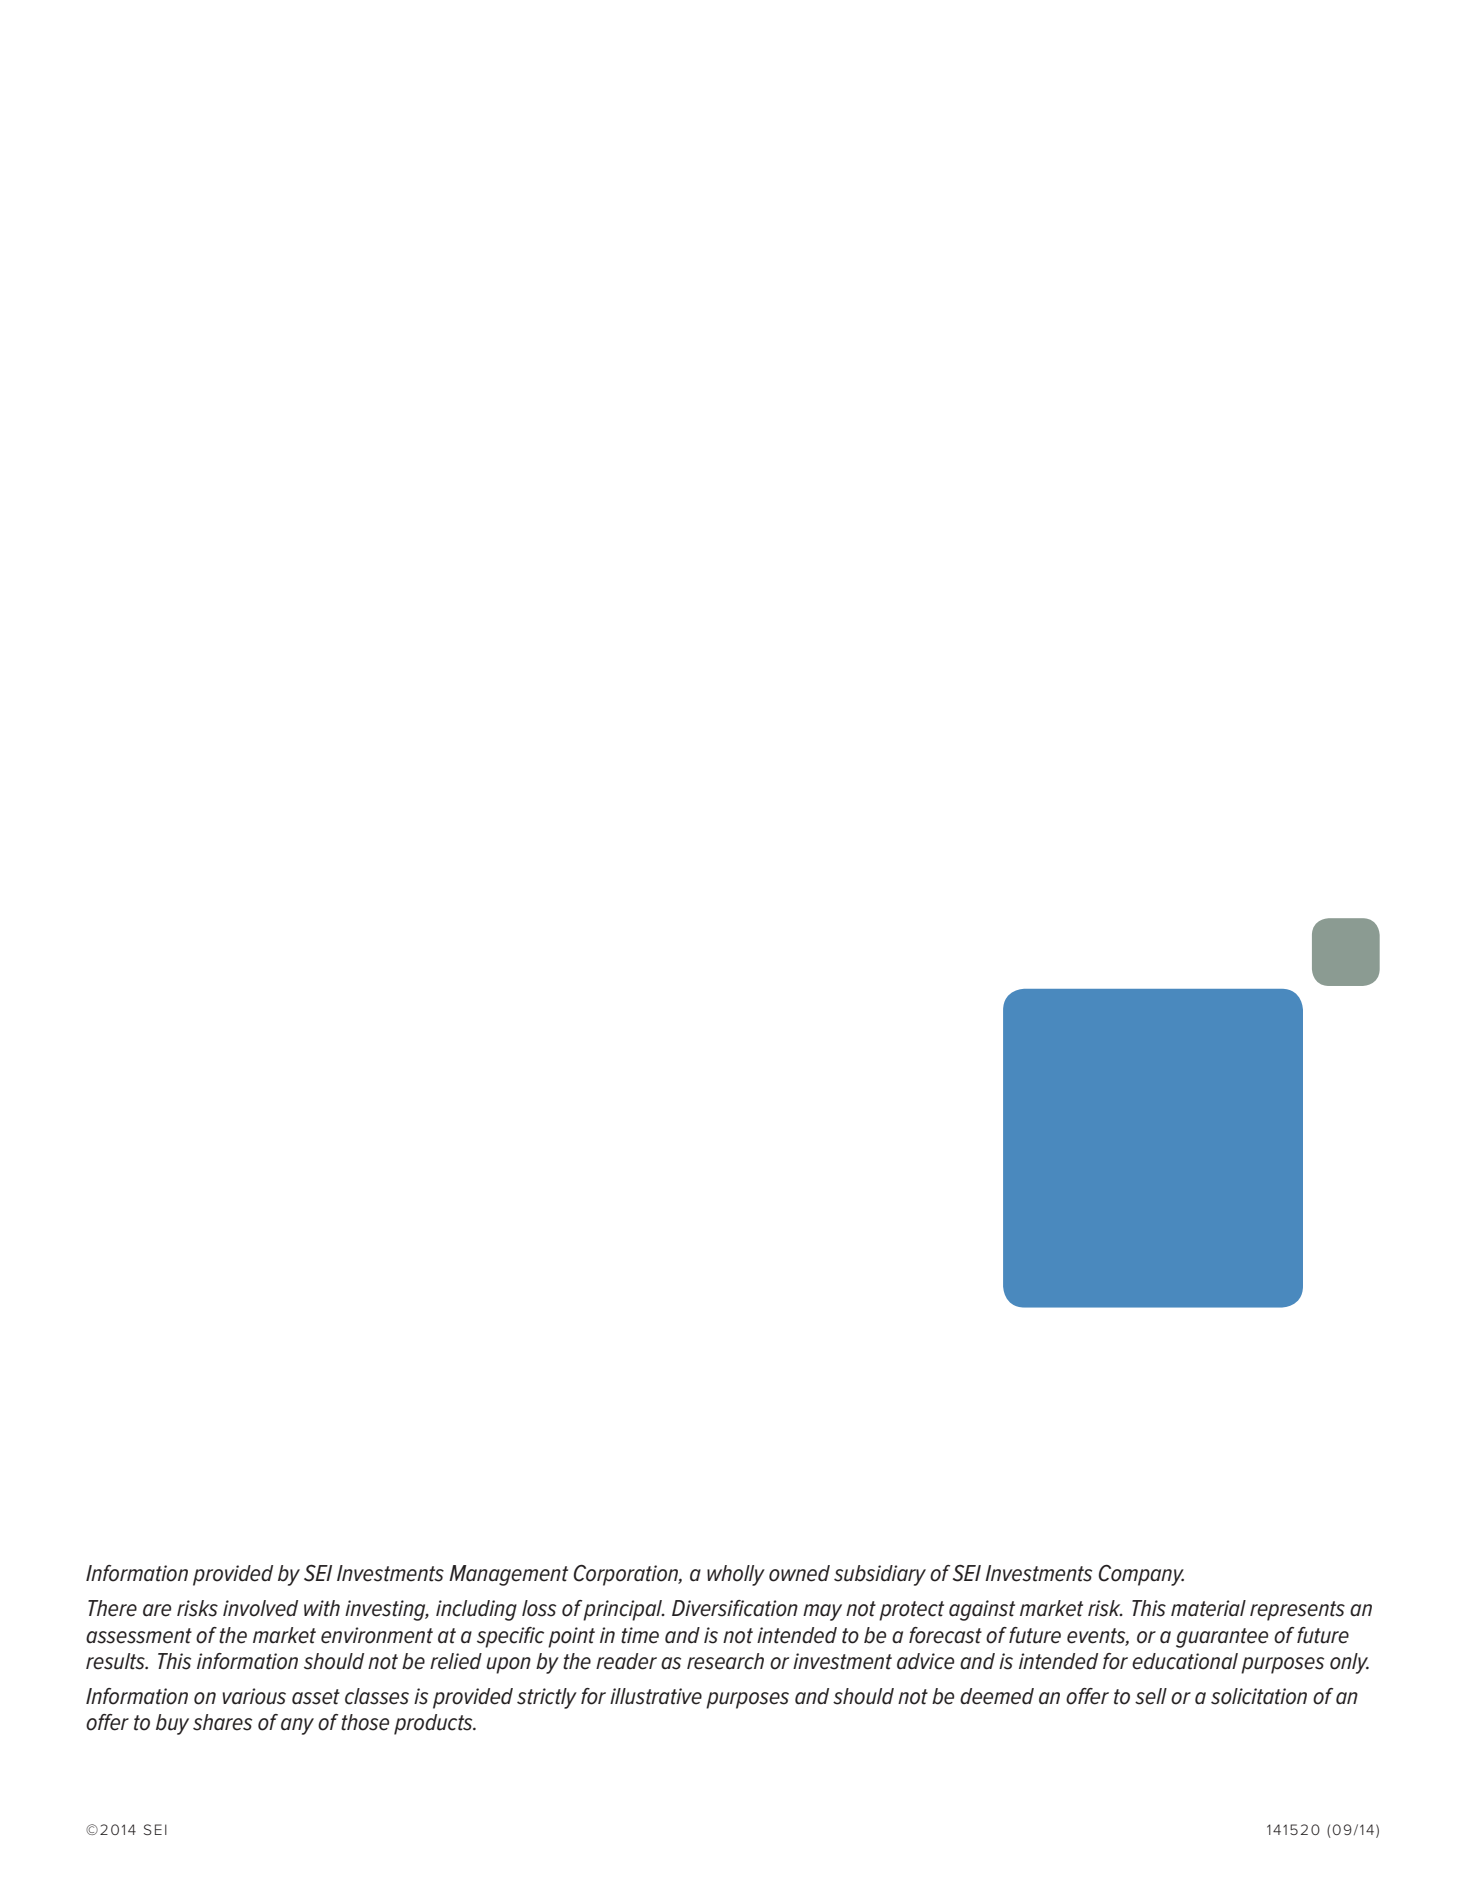 The width and height of the document is (1465, 1895). Describe the element at coordinates (1141, 1575) in the document. I see `Company` at that location.
